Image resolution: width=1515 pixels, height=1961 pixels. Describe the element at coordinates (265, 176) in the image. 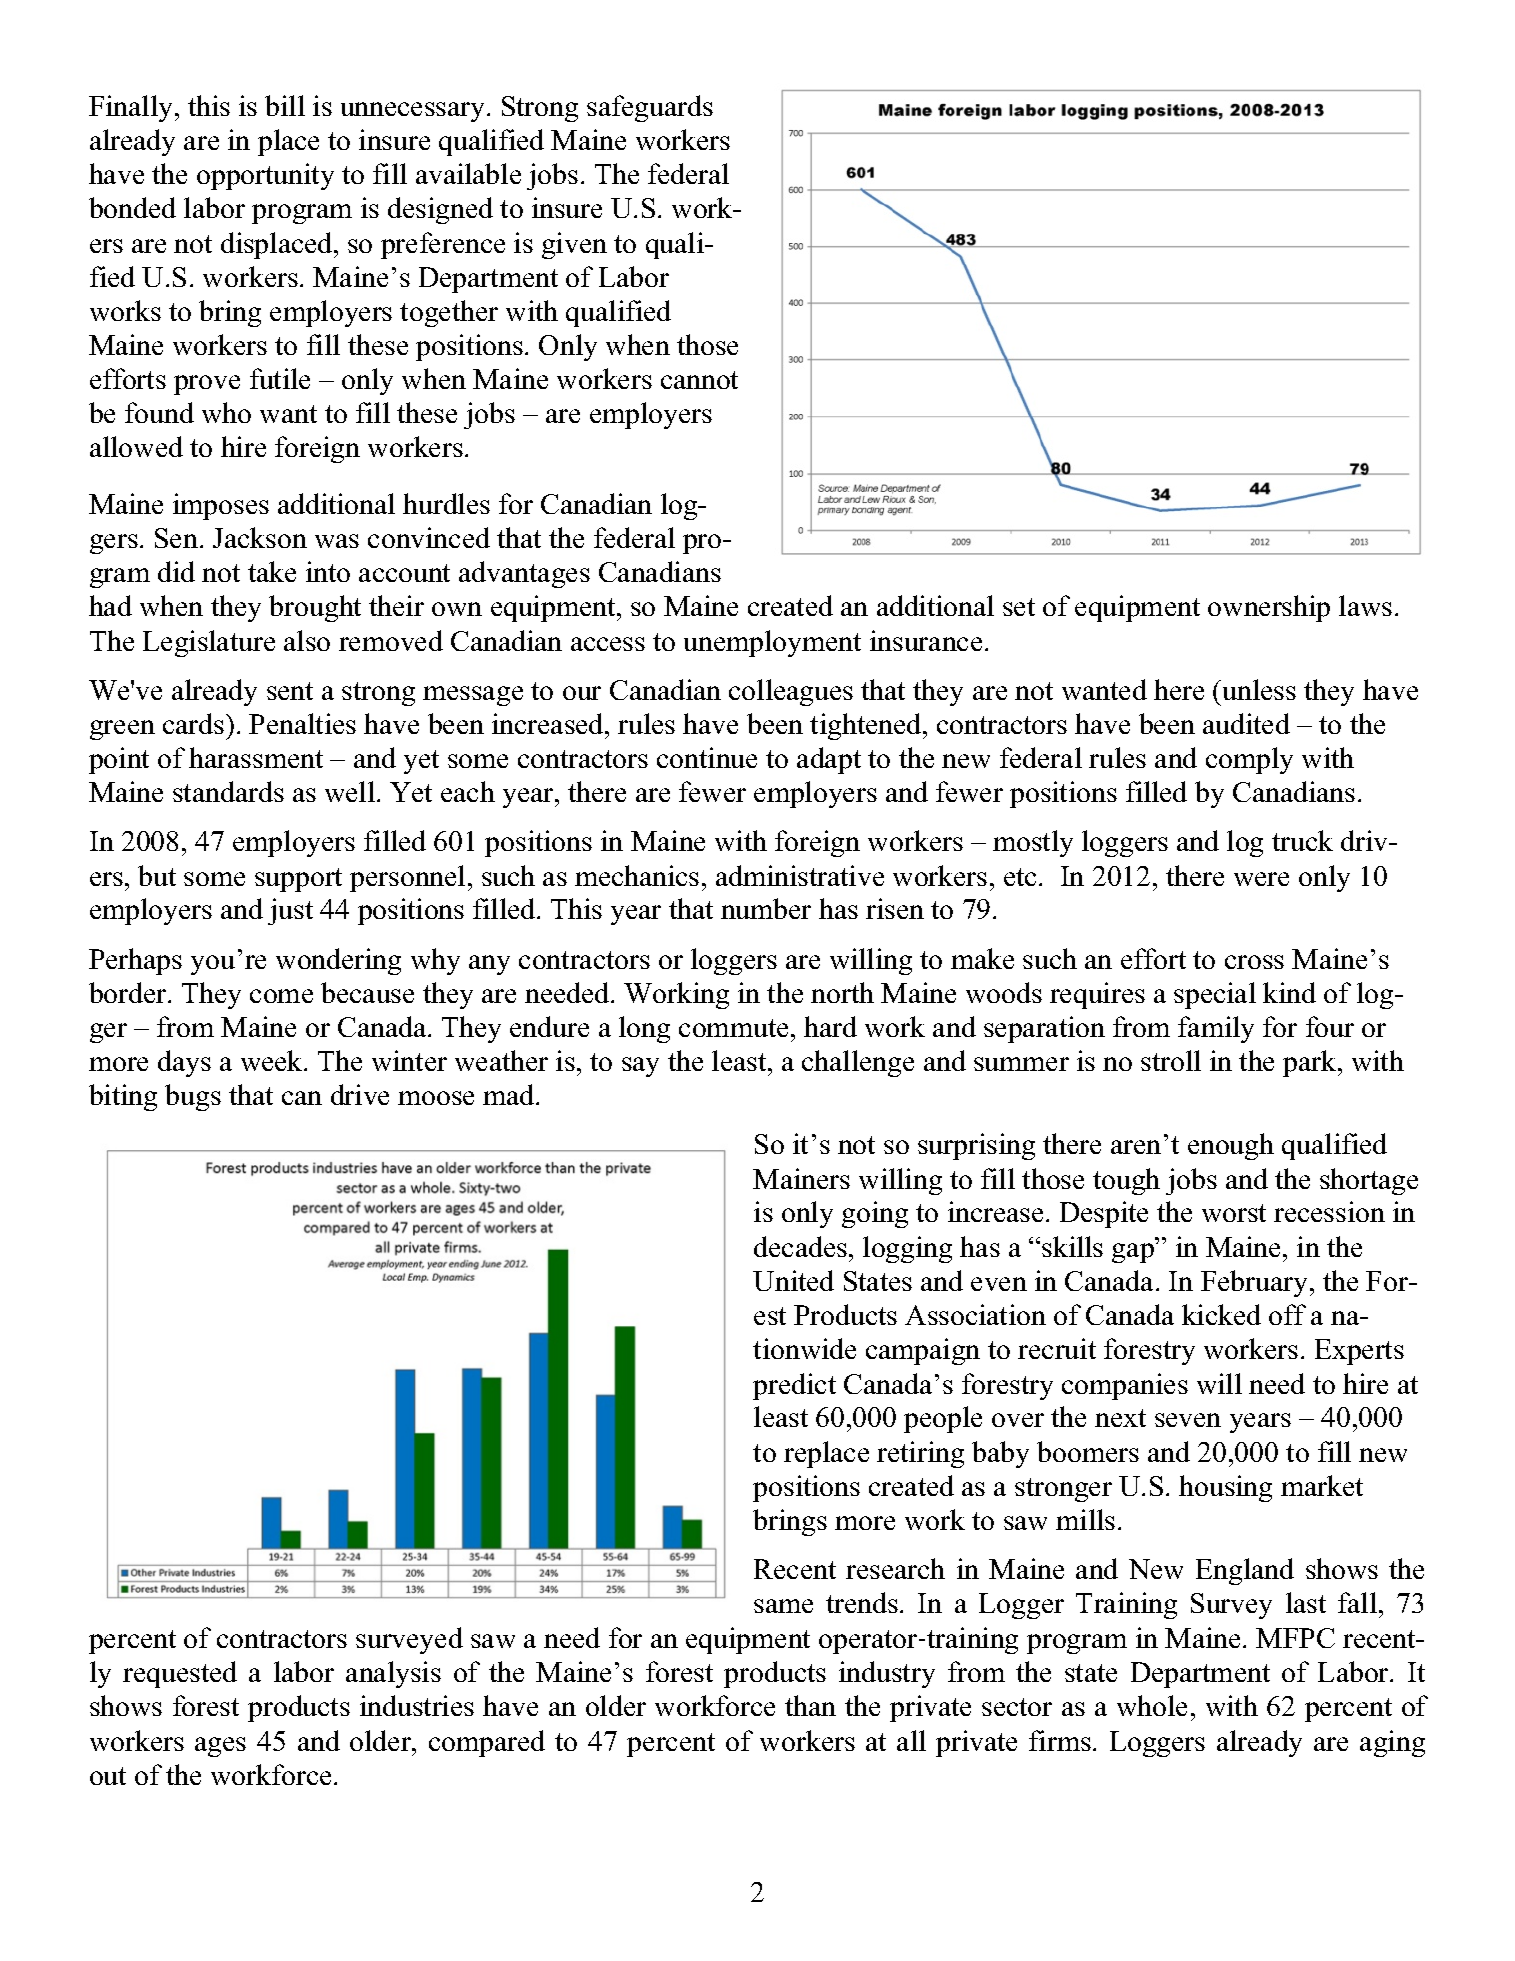

I see `opportunity` at that location.
